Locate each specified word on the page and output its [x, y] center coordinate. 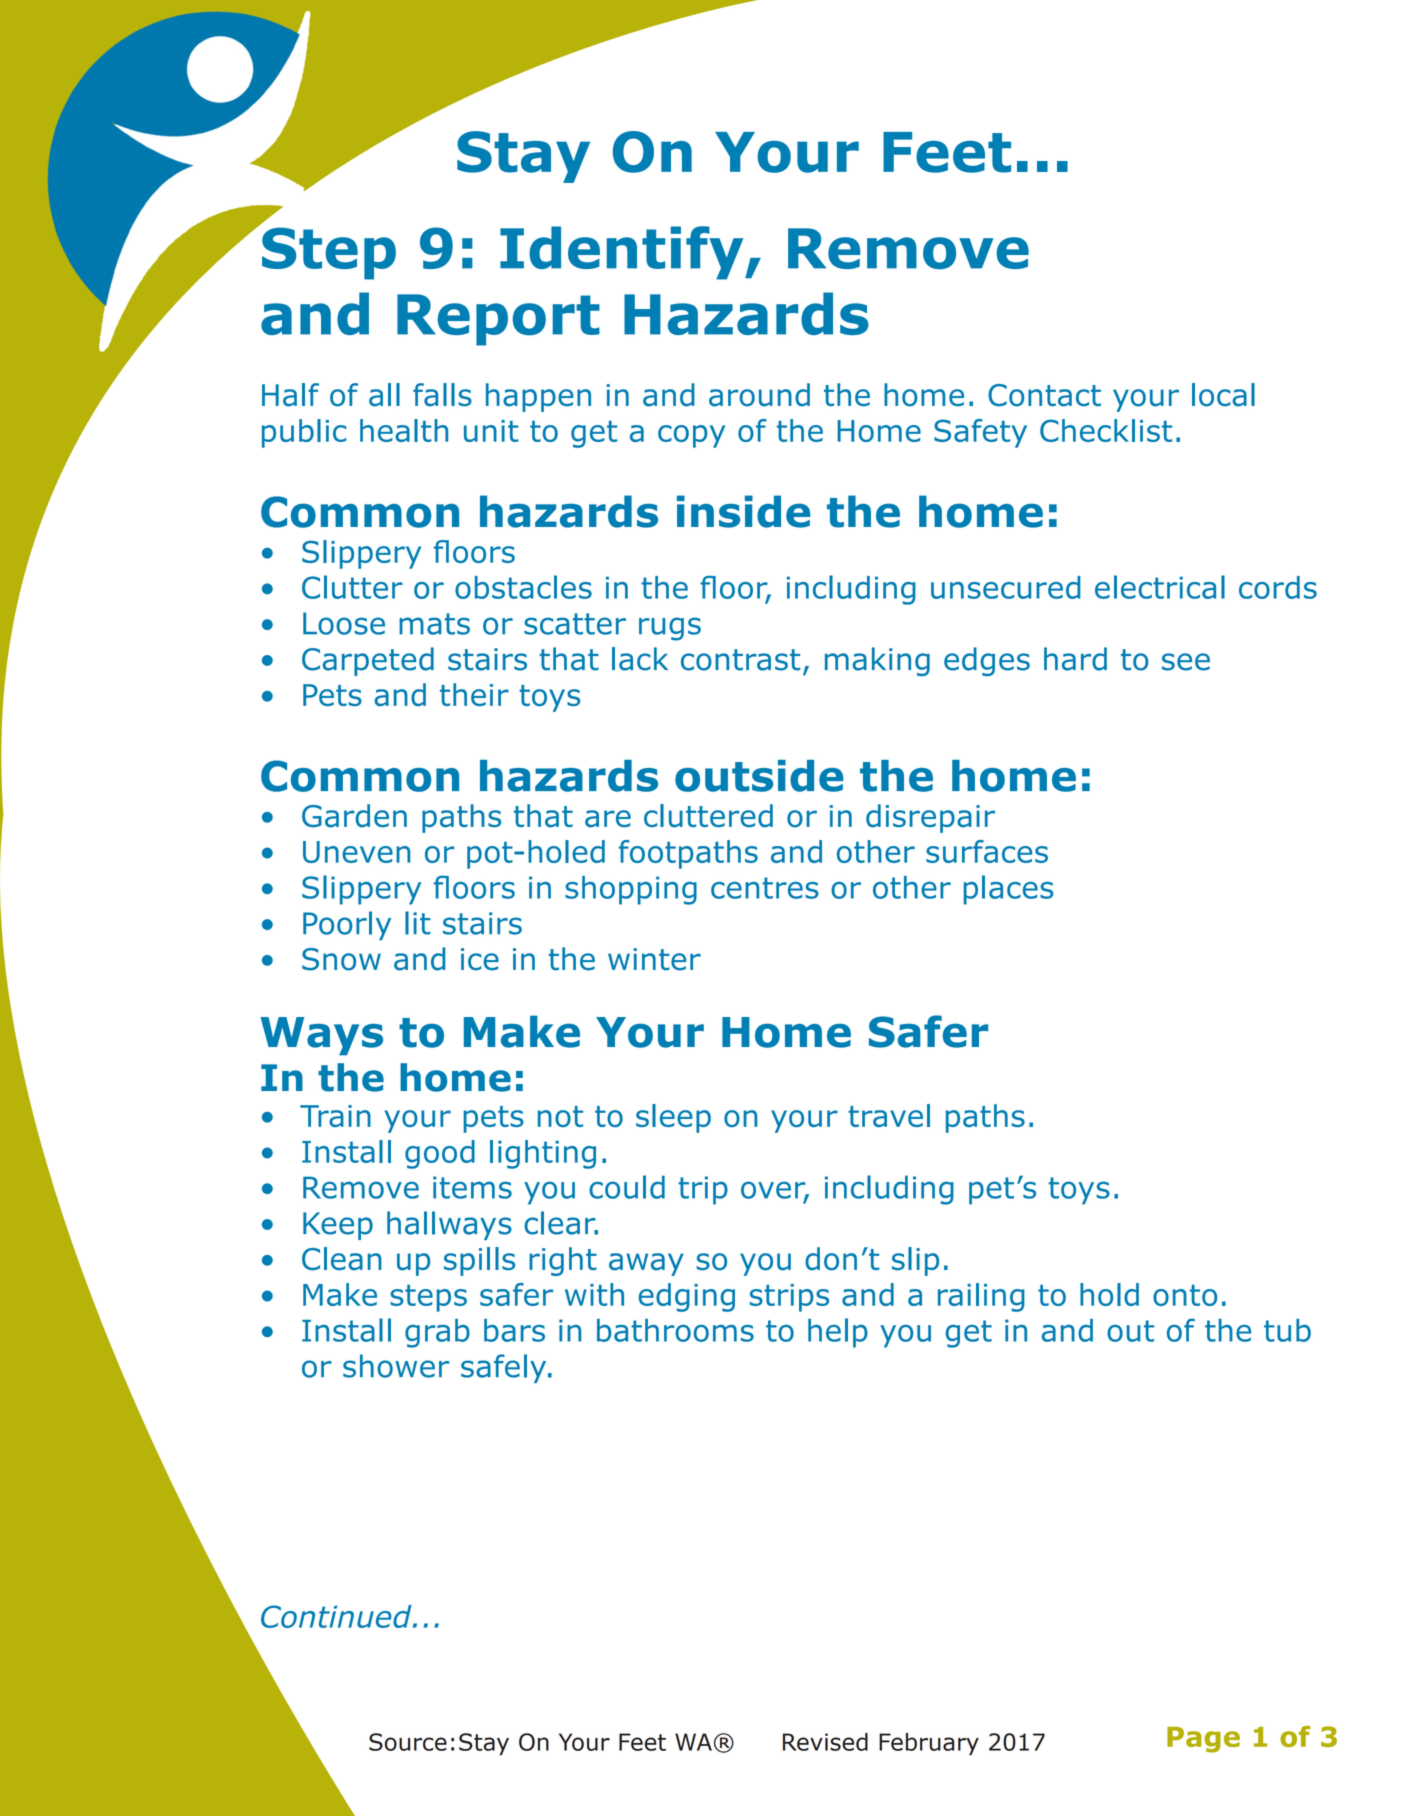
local [1223, 395]
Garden [354, 816]
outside [759, 776]
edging [687, 1297]
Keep [338, 1226]
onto [1185, 1295]
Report [498, 320]
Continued [337, 1616]
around [759, 395]
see [1186, 662]
